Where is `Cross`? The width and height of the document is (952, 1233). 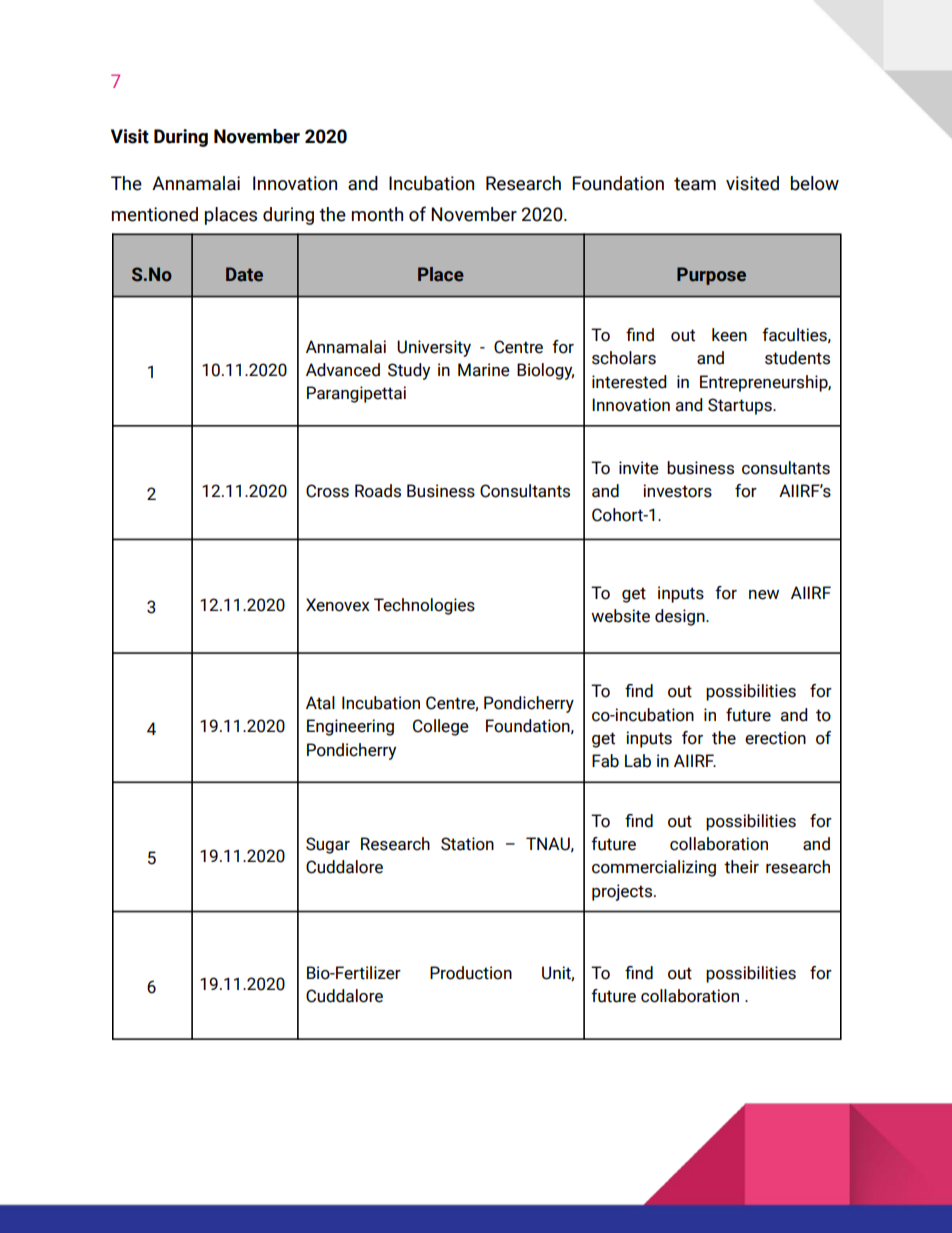
Cross is located at coordinates (327, 491).
